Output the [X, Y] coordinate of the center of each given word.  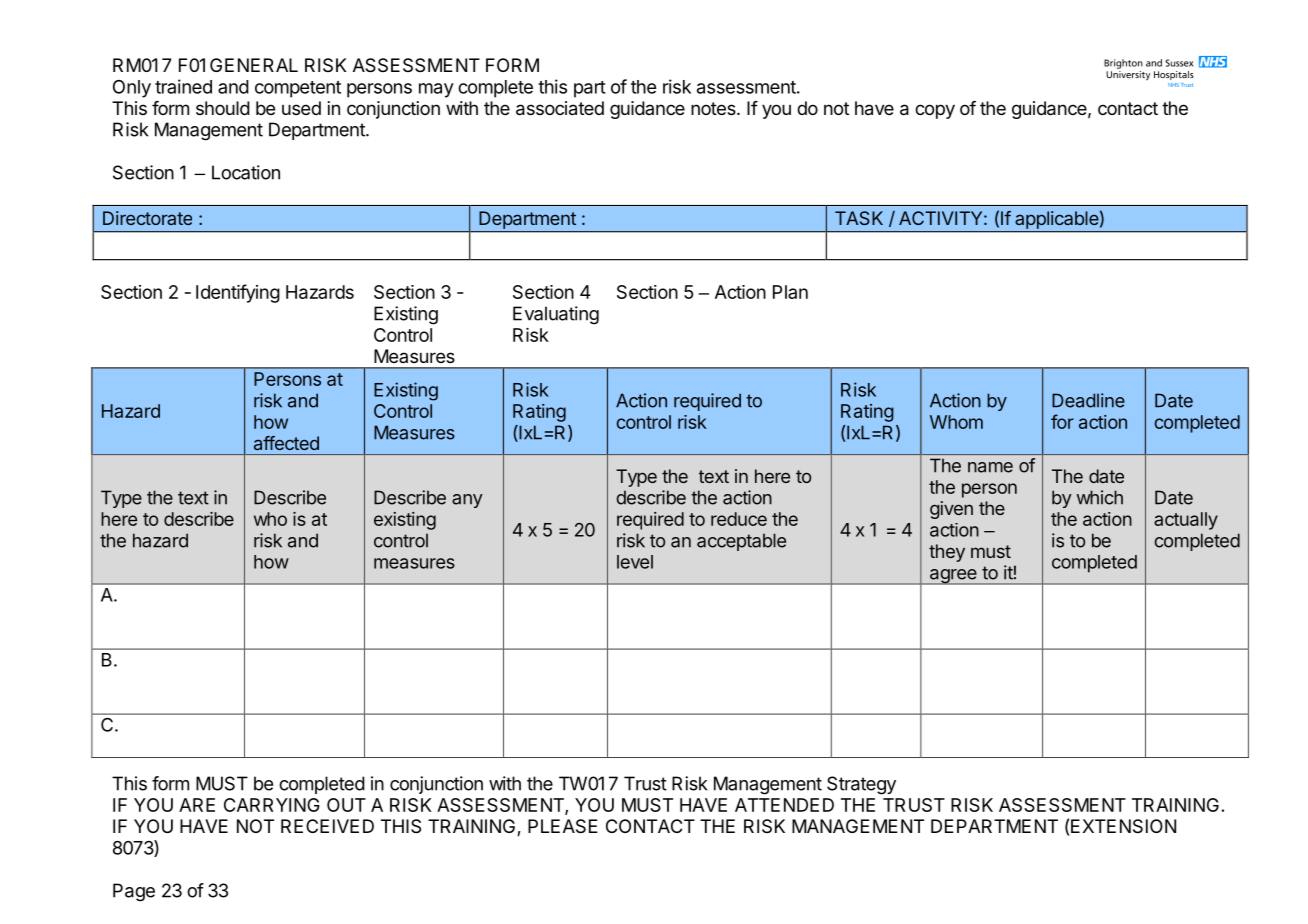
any [467, 501]
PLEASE [563, 826]
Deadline [1088, 400]
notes [714, 108]
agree [953, 577]
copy [935, 111]
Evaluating [556, 315]
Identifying [238, 293]
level [635, 562]
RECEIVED [327, 826]
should [223, 108]
